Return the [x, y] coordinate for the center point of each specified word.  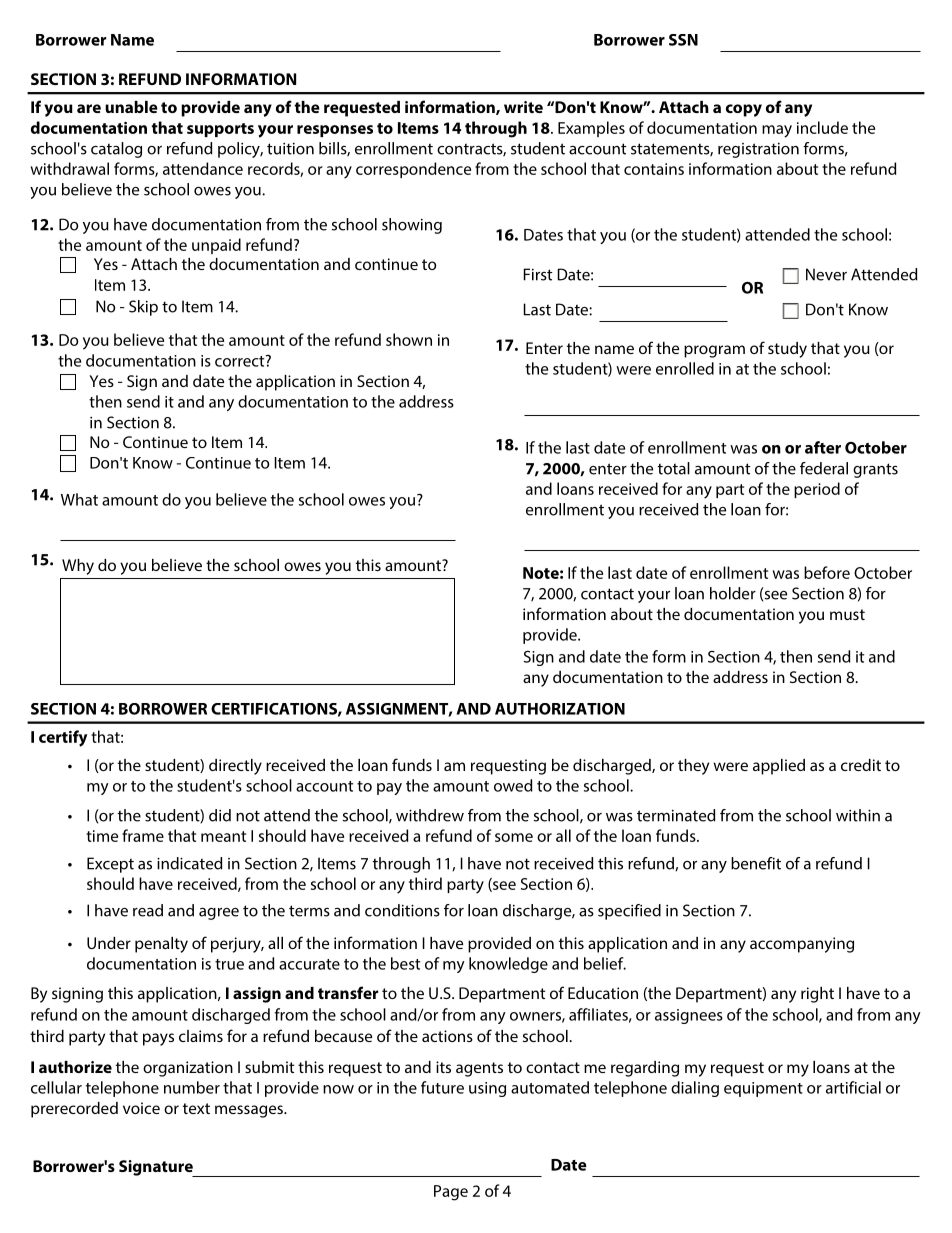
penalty [161, 945]
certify [63, 738]
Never [826, 274]
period [817, 490]
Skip [143, 308]
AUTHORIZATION [560, 709]
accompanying [802, 945]
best [405, 963]
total [674, 468]
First [538, 274]
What [79, 499]
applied [779, 767]
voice [141, 1108]
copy [744, 110]
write [523, 107]
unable [131, 107]
